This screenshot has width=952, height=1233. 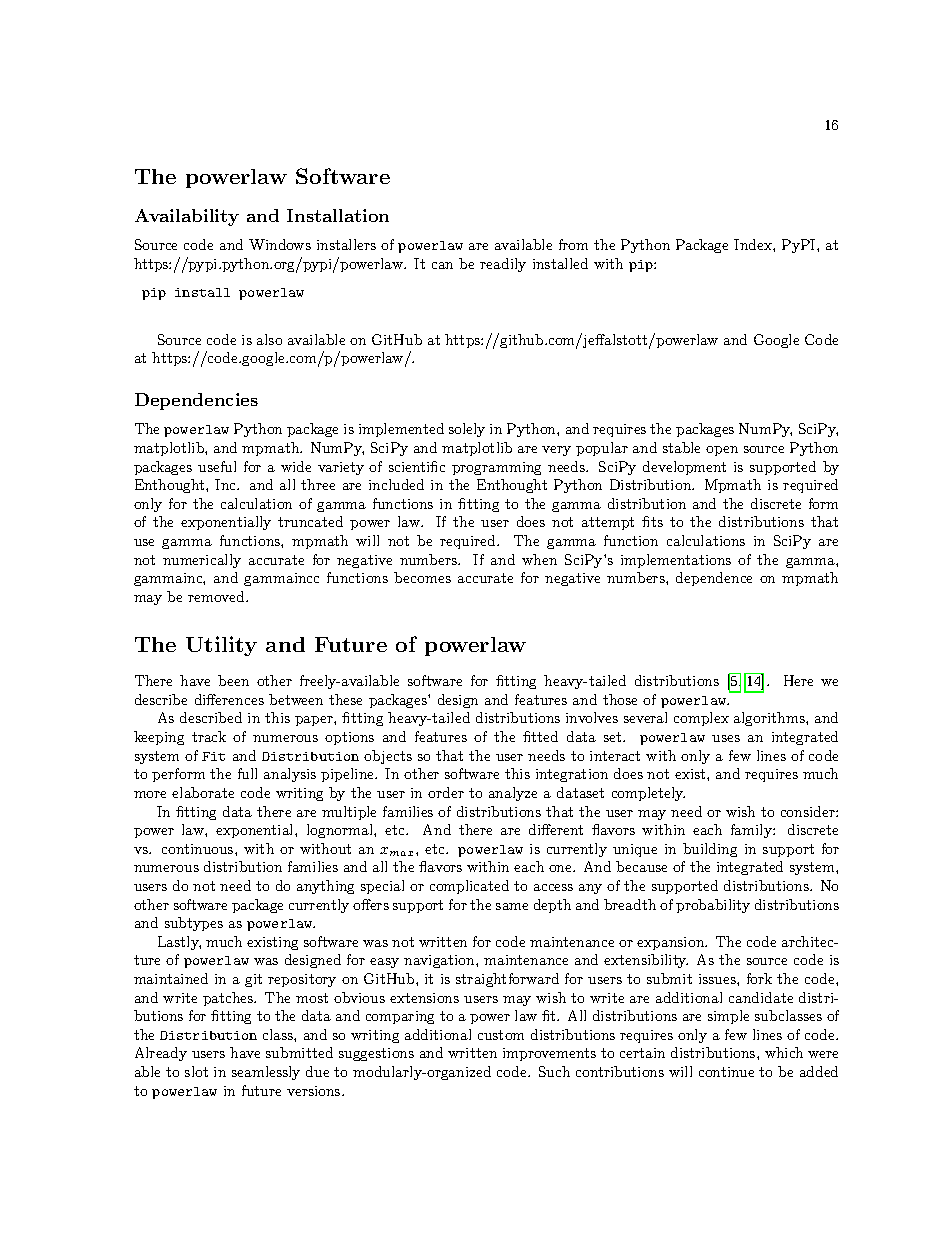 I want to click on becomes, so click(x=422, y=577).
